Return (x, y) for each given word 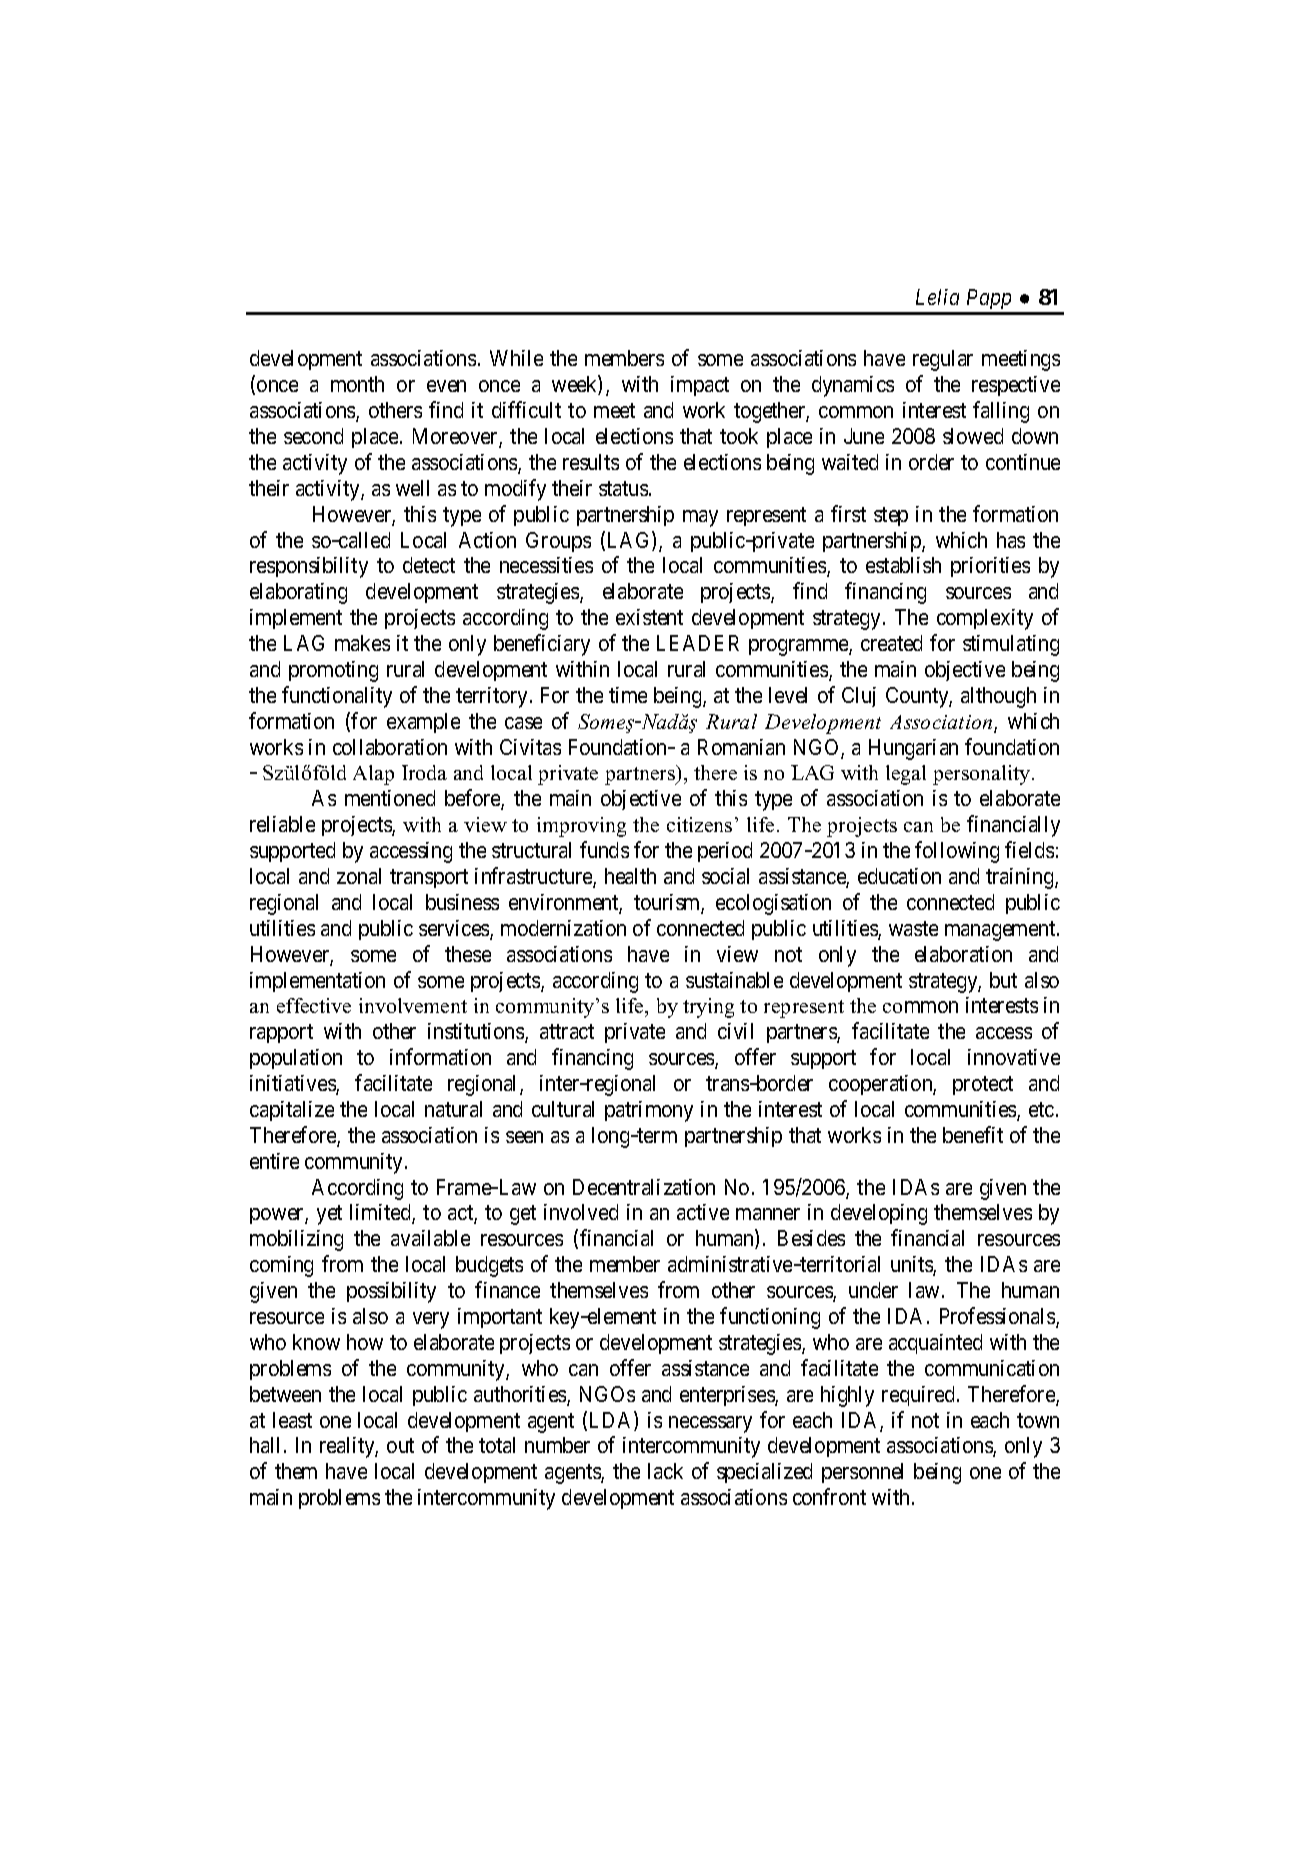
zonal (359, 876)
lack (665, 1471)
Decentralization (644, 1187)
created (891, 643)
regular (943, 360)
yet (329, 1215)
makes (362, 643)
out (400, 1446)
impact (700, 386)
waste (913, 928)
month (357, 384)
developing (879, 1214)
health (630, 876)
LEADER (698, 643)
